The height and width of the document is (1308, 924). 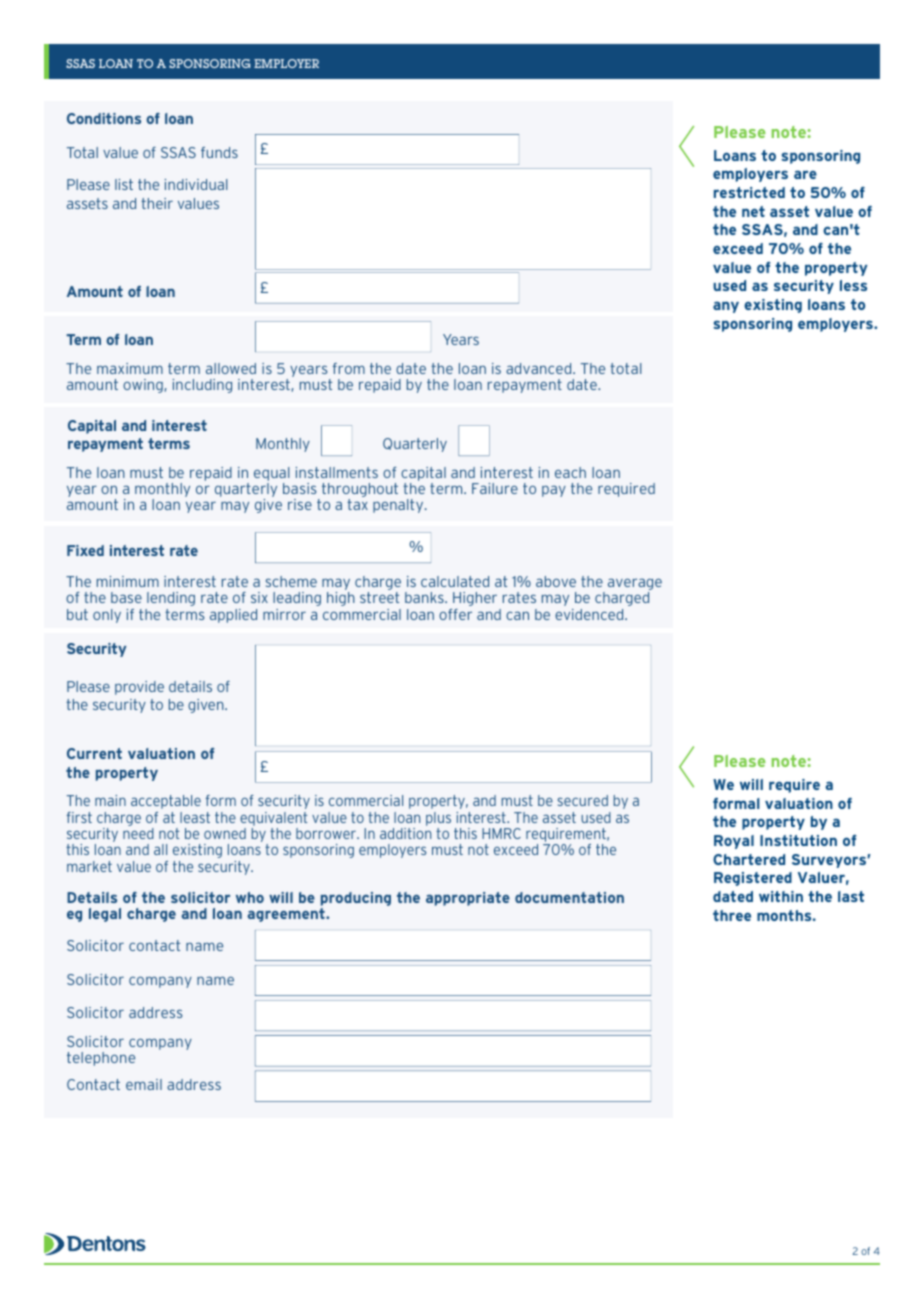 I want to click on appropriate, so click(x=468, y=899).
